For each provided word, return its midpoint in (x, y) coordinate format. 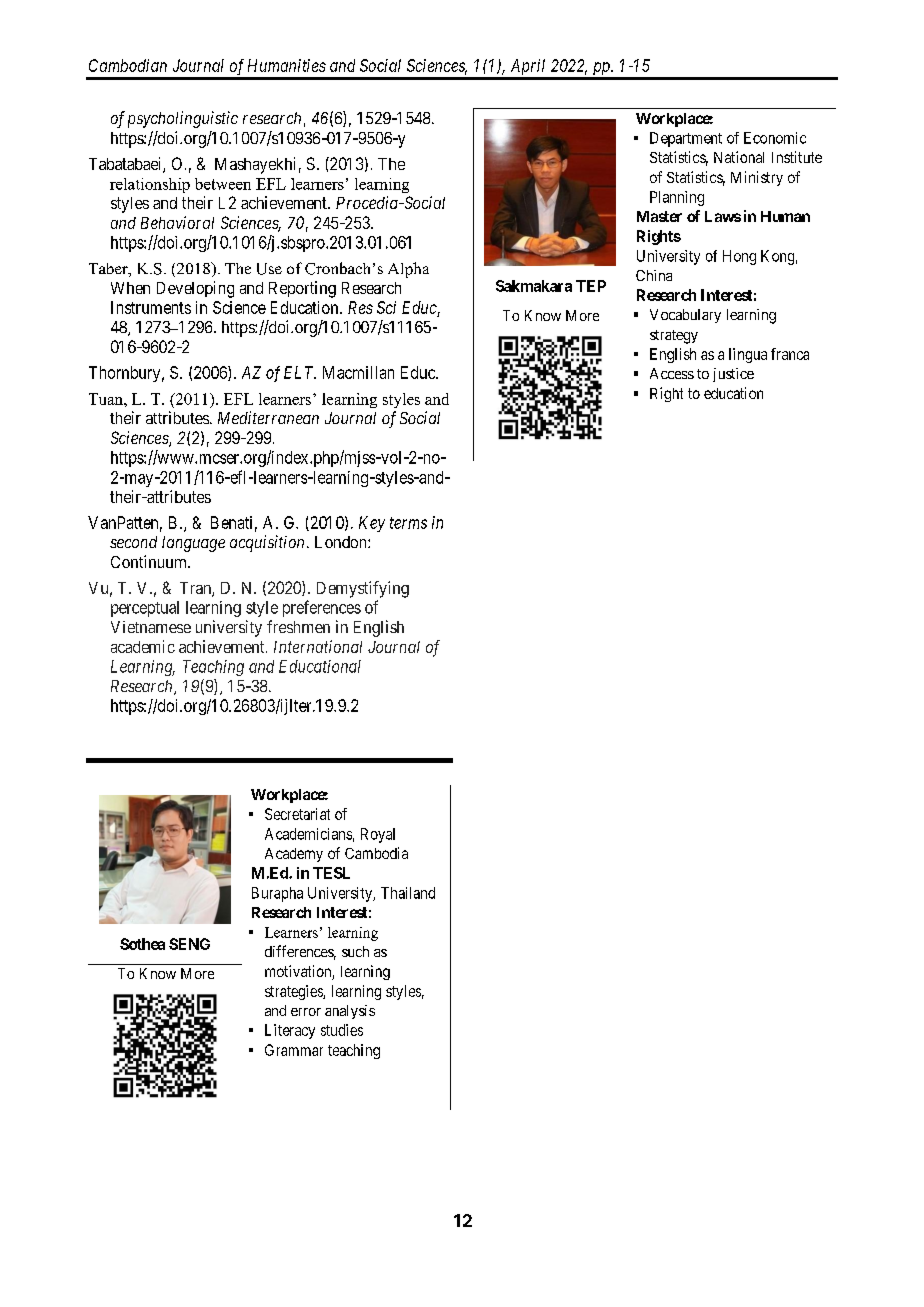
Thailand (408, 893)
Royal (378, 835)
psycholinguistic (183, 119)
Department (686, 139)
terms (408, 523)
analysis (350, 1012)
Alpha (408, 270)
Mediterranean (268, 417)
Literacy (290, 1031)
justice (733, 375)
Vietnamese (151, 627)
